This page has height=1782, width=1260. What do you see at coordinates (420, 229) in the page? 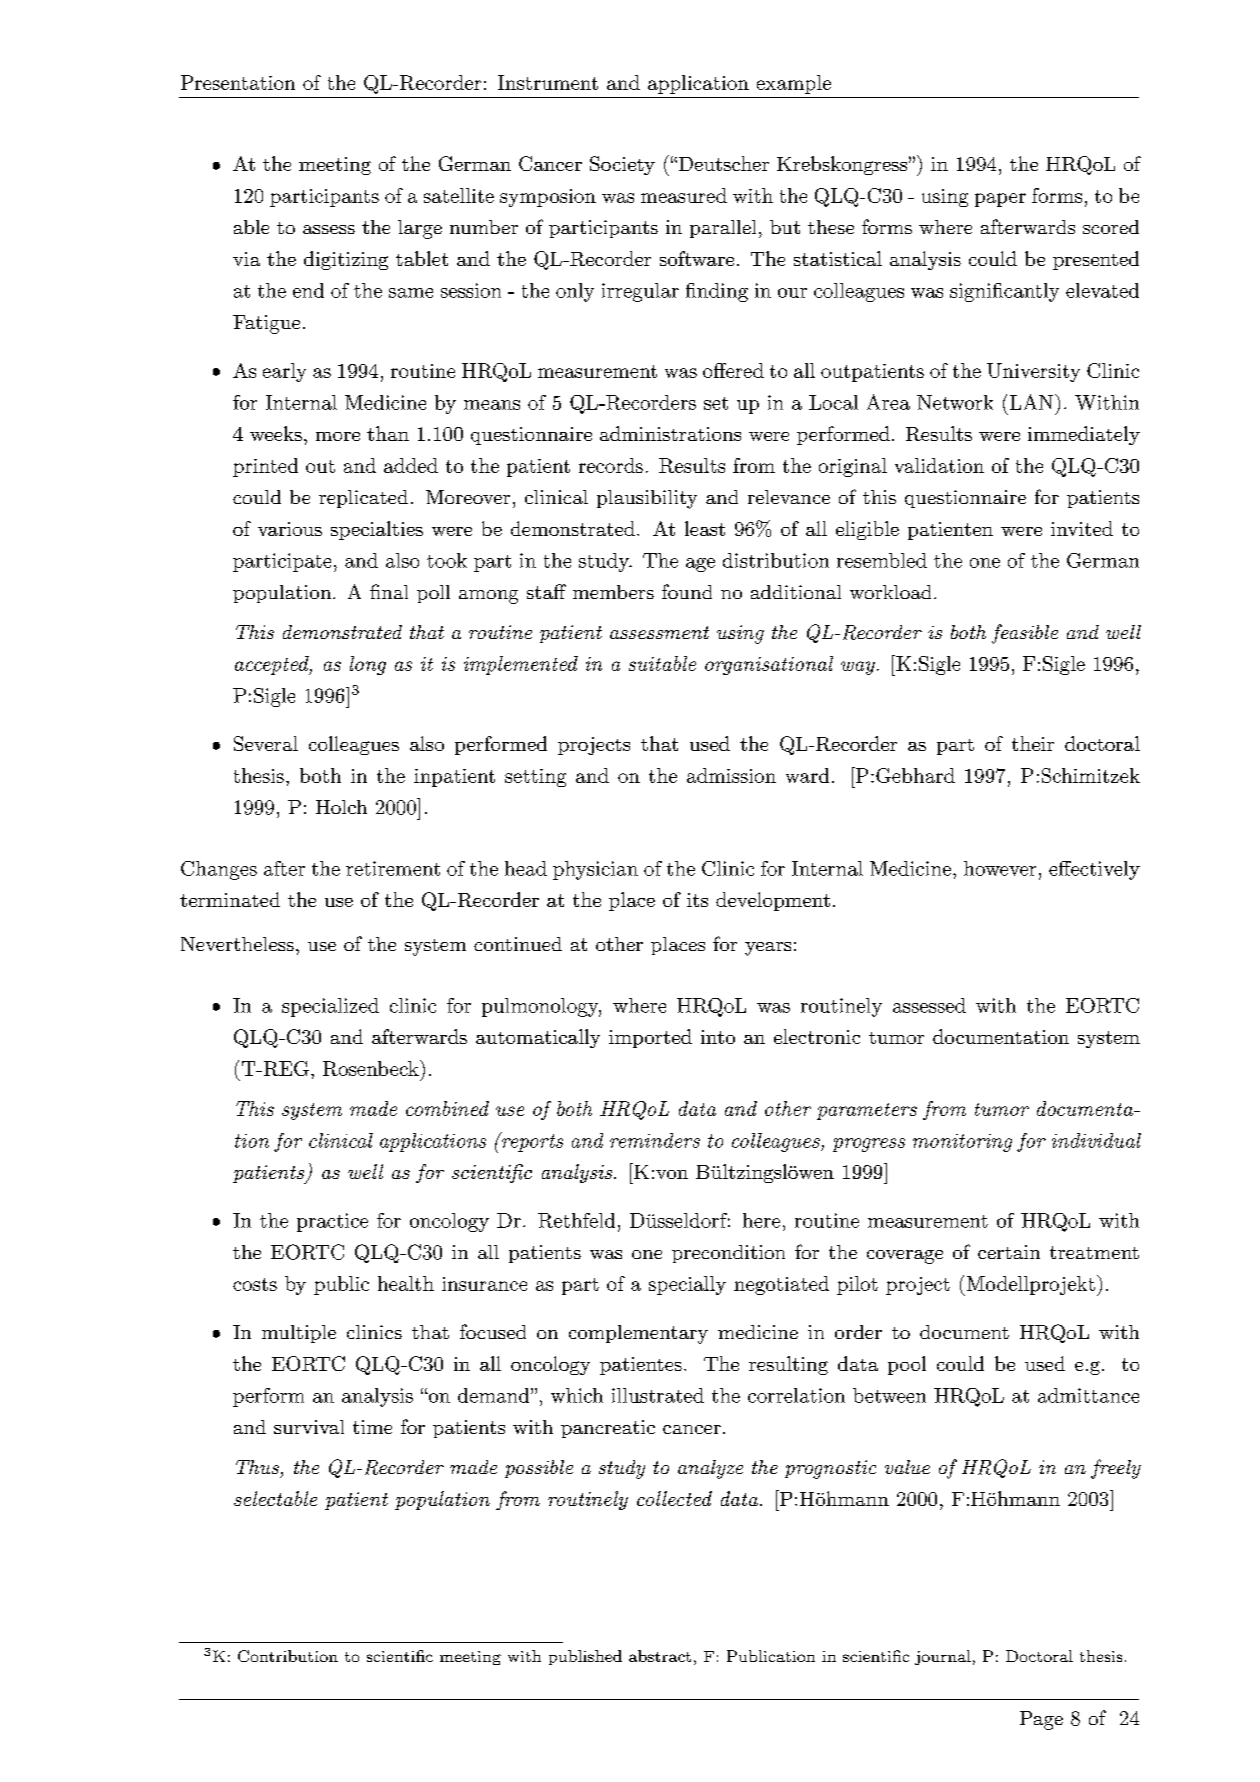
I see `large` at bounding box center [420, 229].
